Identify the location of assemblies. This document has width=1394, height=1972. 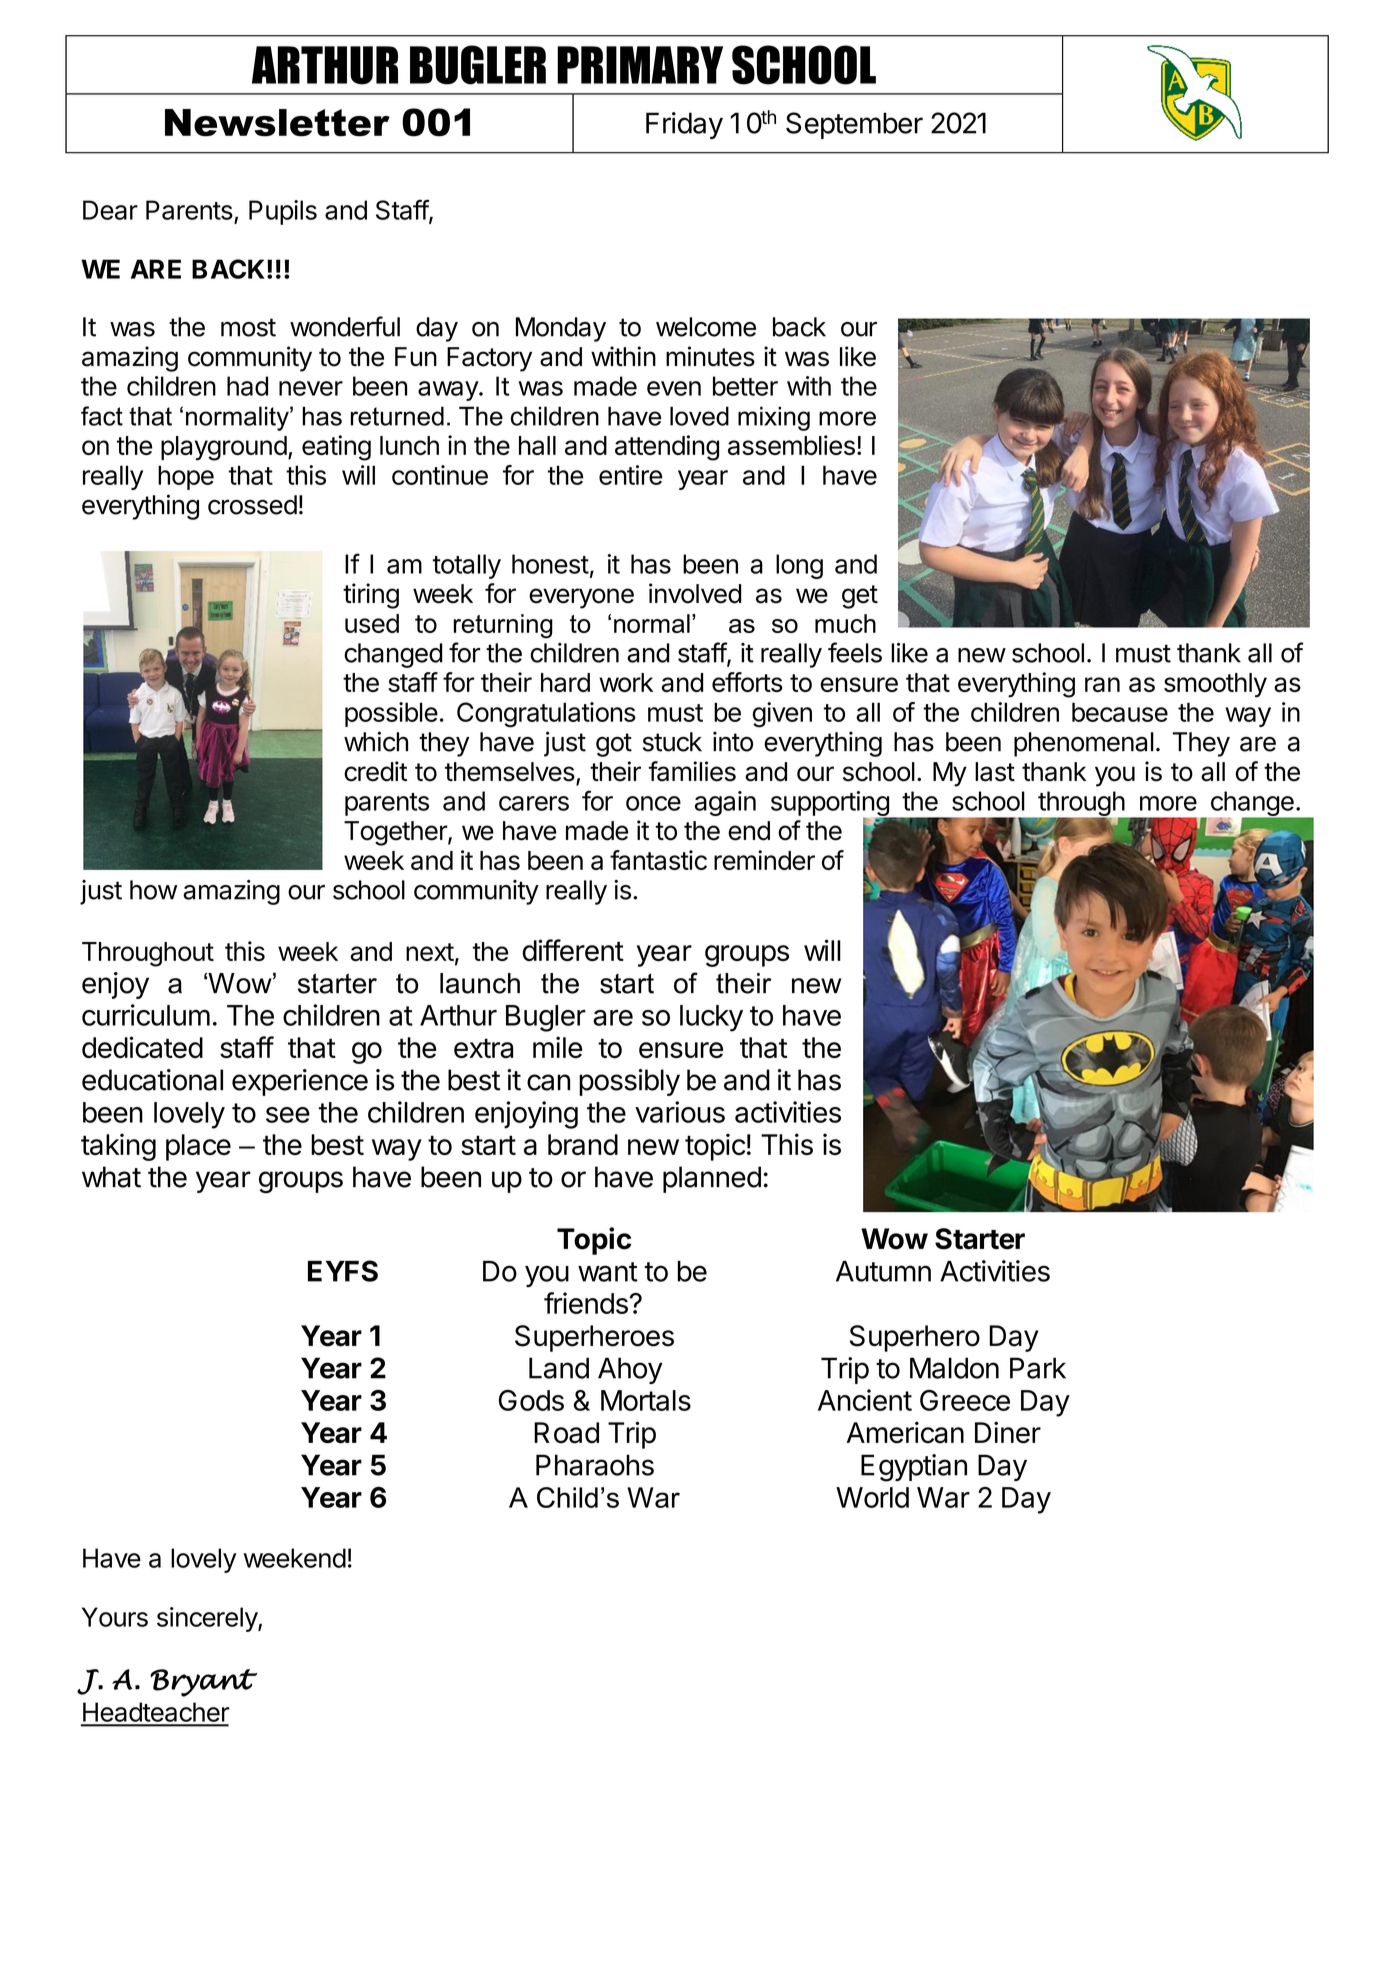
(791, 445).
